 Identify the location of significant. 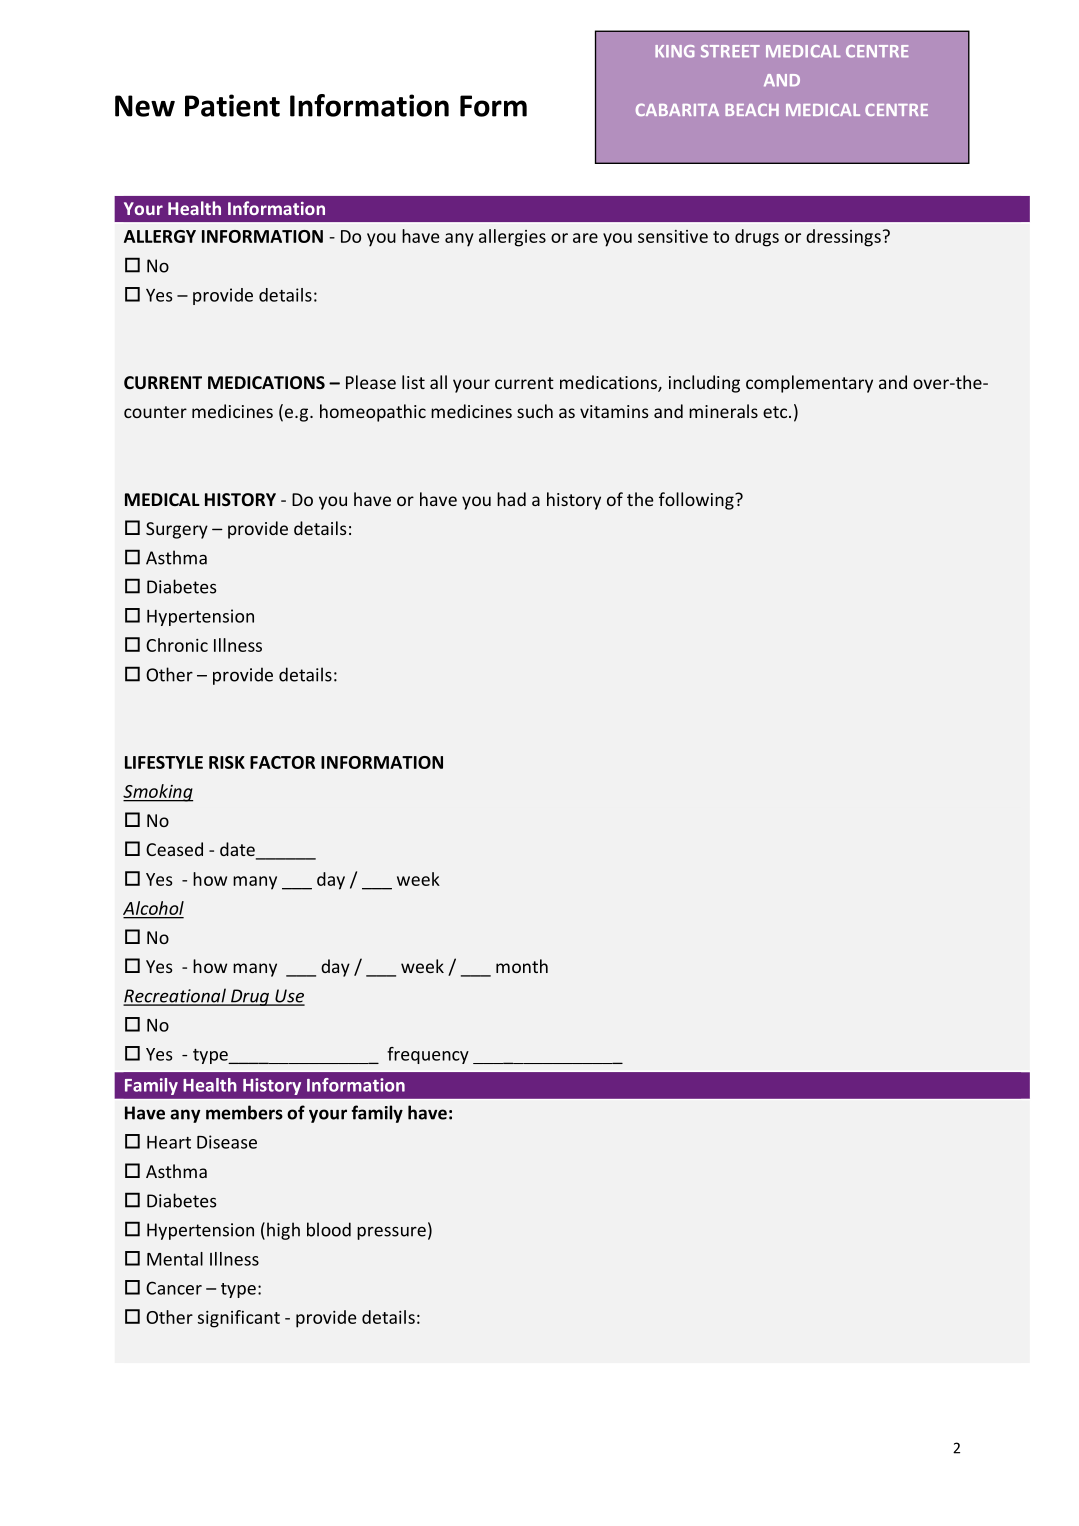
(239, 1319).
